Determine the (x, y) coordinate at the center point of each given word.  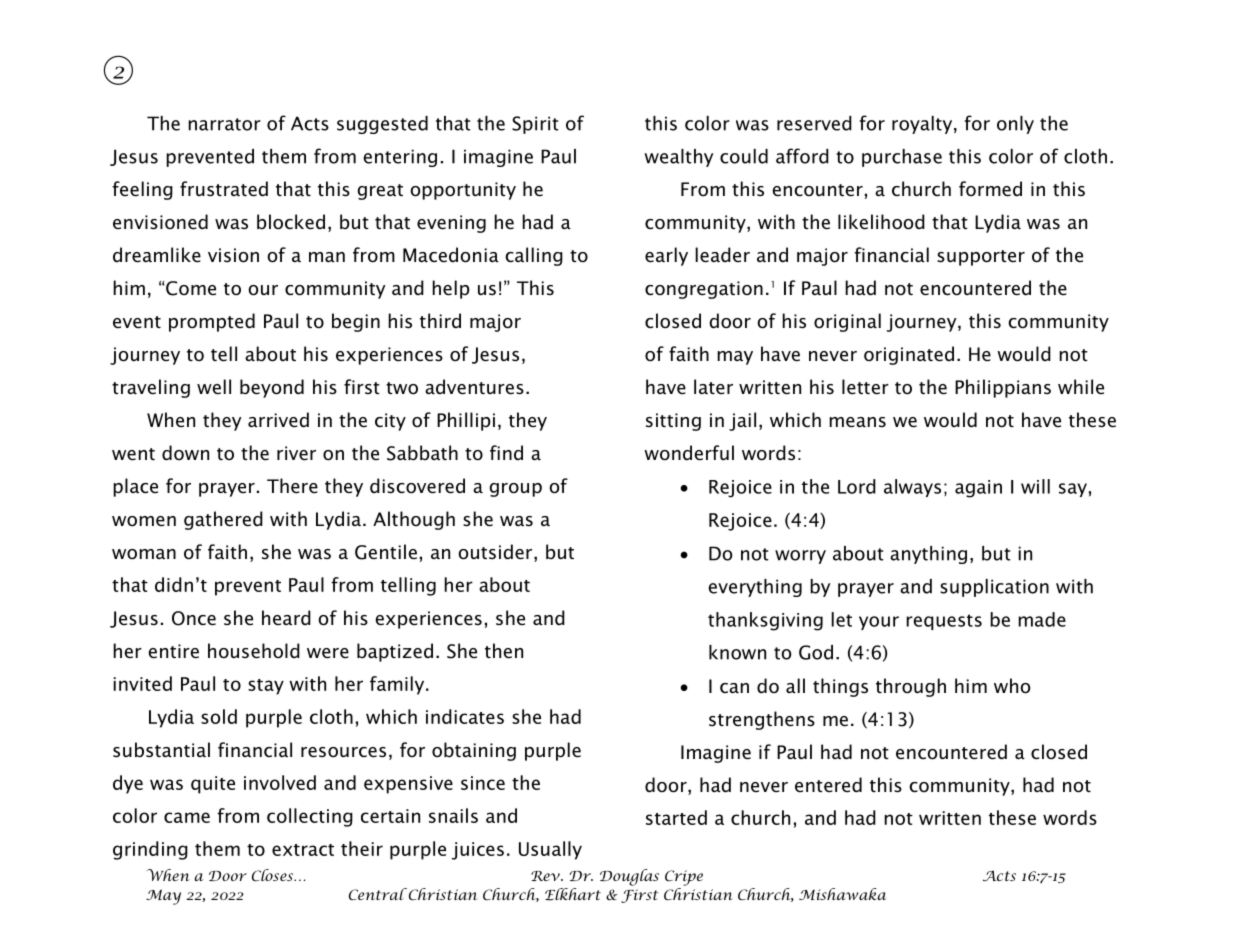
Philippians (1003, 388)
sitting (673, 422)
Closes (274, 875)
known (737, 652)
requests (944, 622)
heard (286, 618)
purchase (902, 158)
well (214, 387)
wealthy (678, 158)
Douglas (629, 877)
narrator (224, 124)
